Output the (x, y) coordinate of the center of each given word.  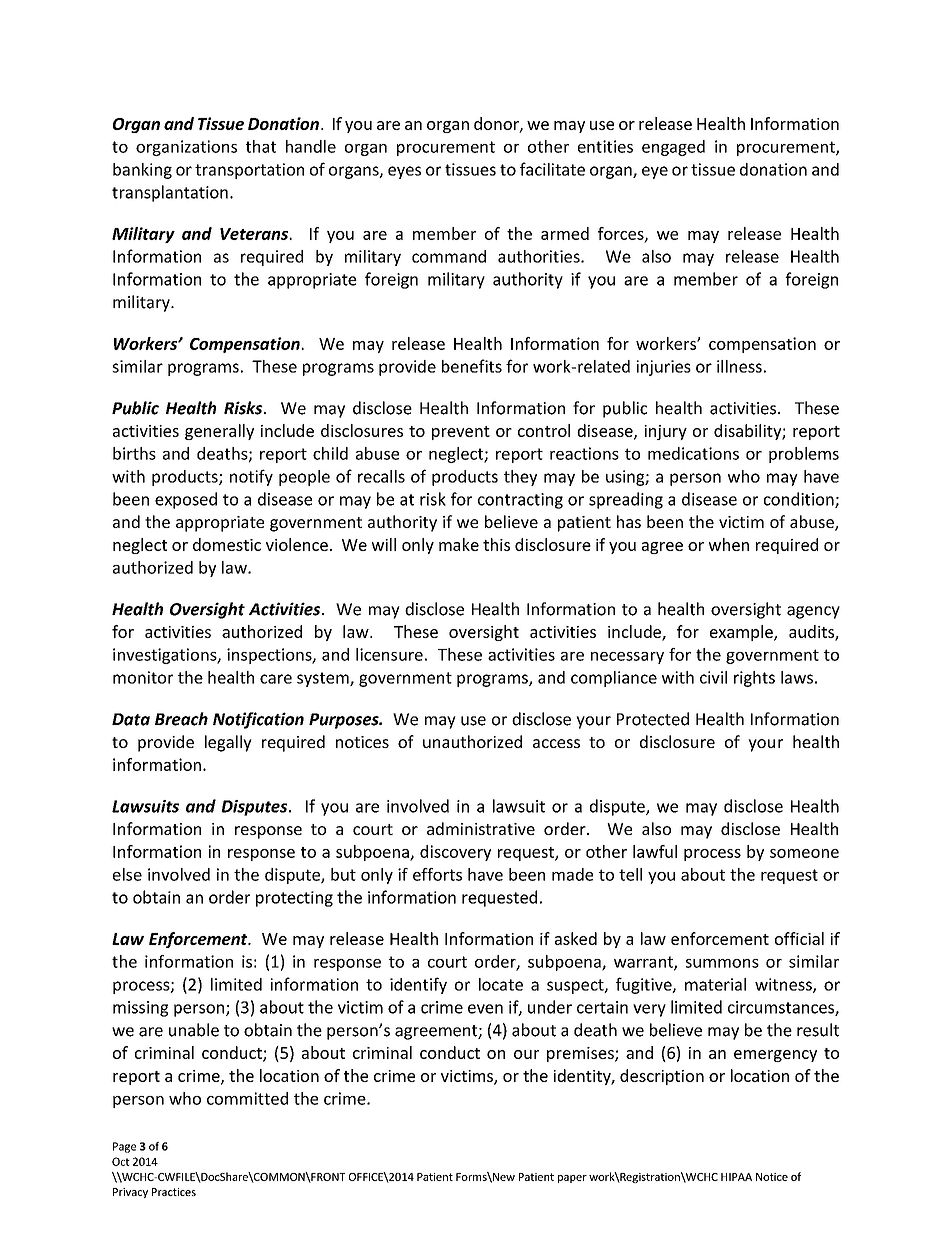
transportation (249, 171)
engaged (673, 148)
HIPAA (736, 1177)
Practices (174, 1192)
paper (572, 1179)
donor (497, 124)
